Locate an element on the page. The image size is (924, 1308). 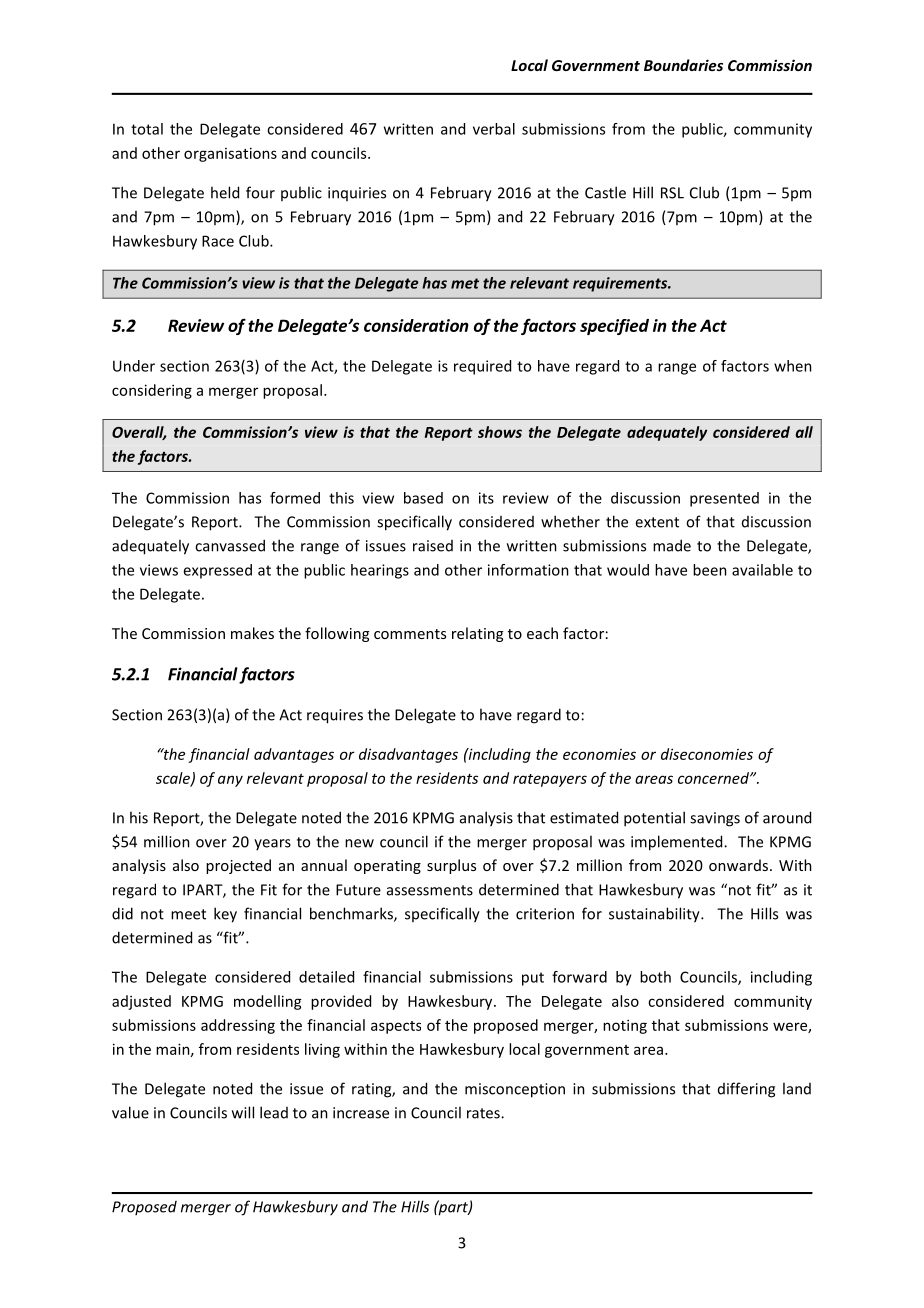
expressed is located at coordinates (217, 571).
